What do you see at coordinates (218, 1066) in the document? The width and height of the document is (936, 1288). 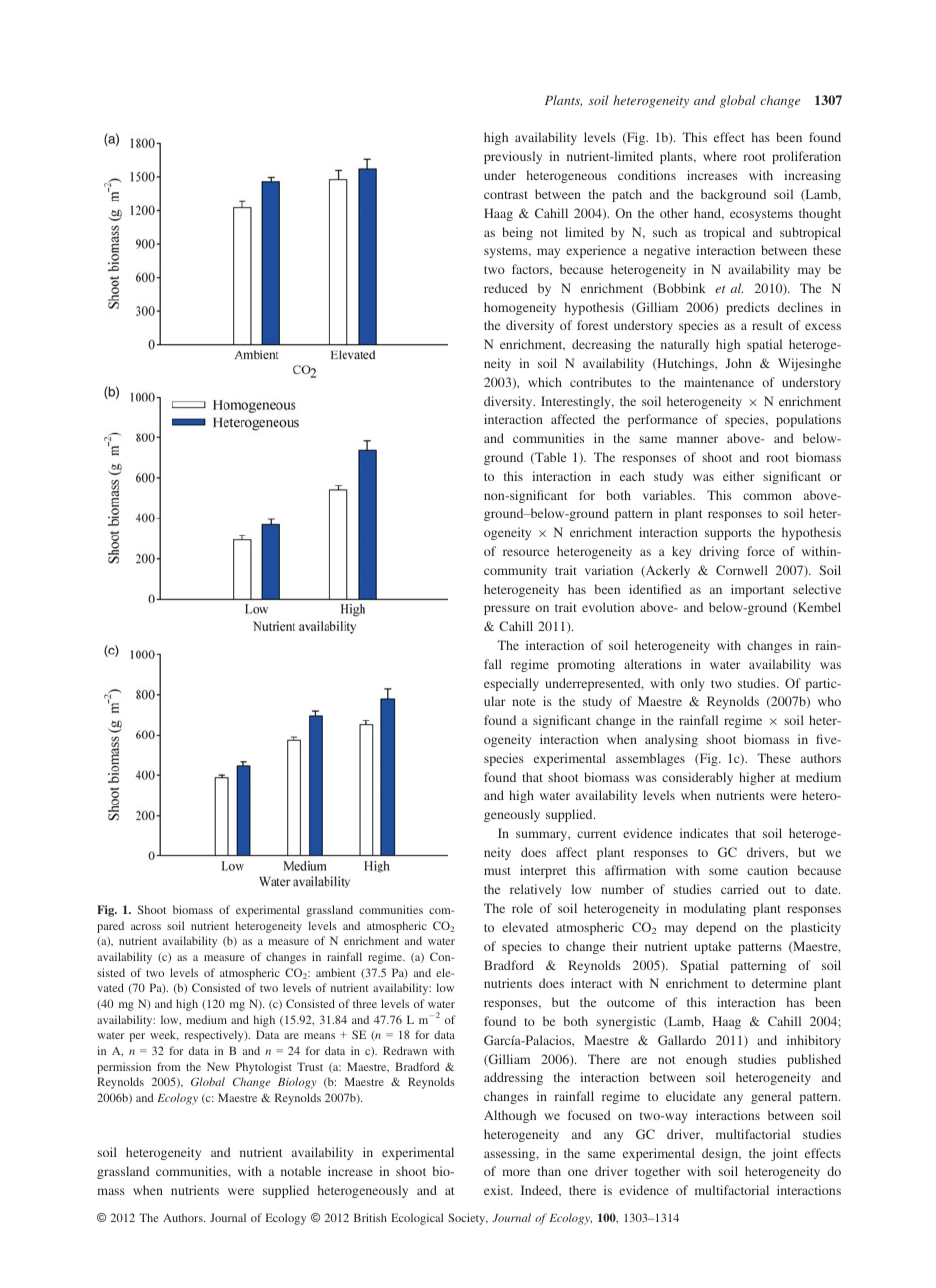 I see `New` at bounding box center [218, 1066].
